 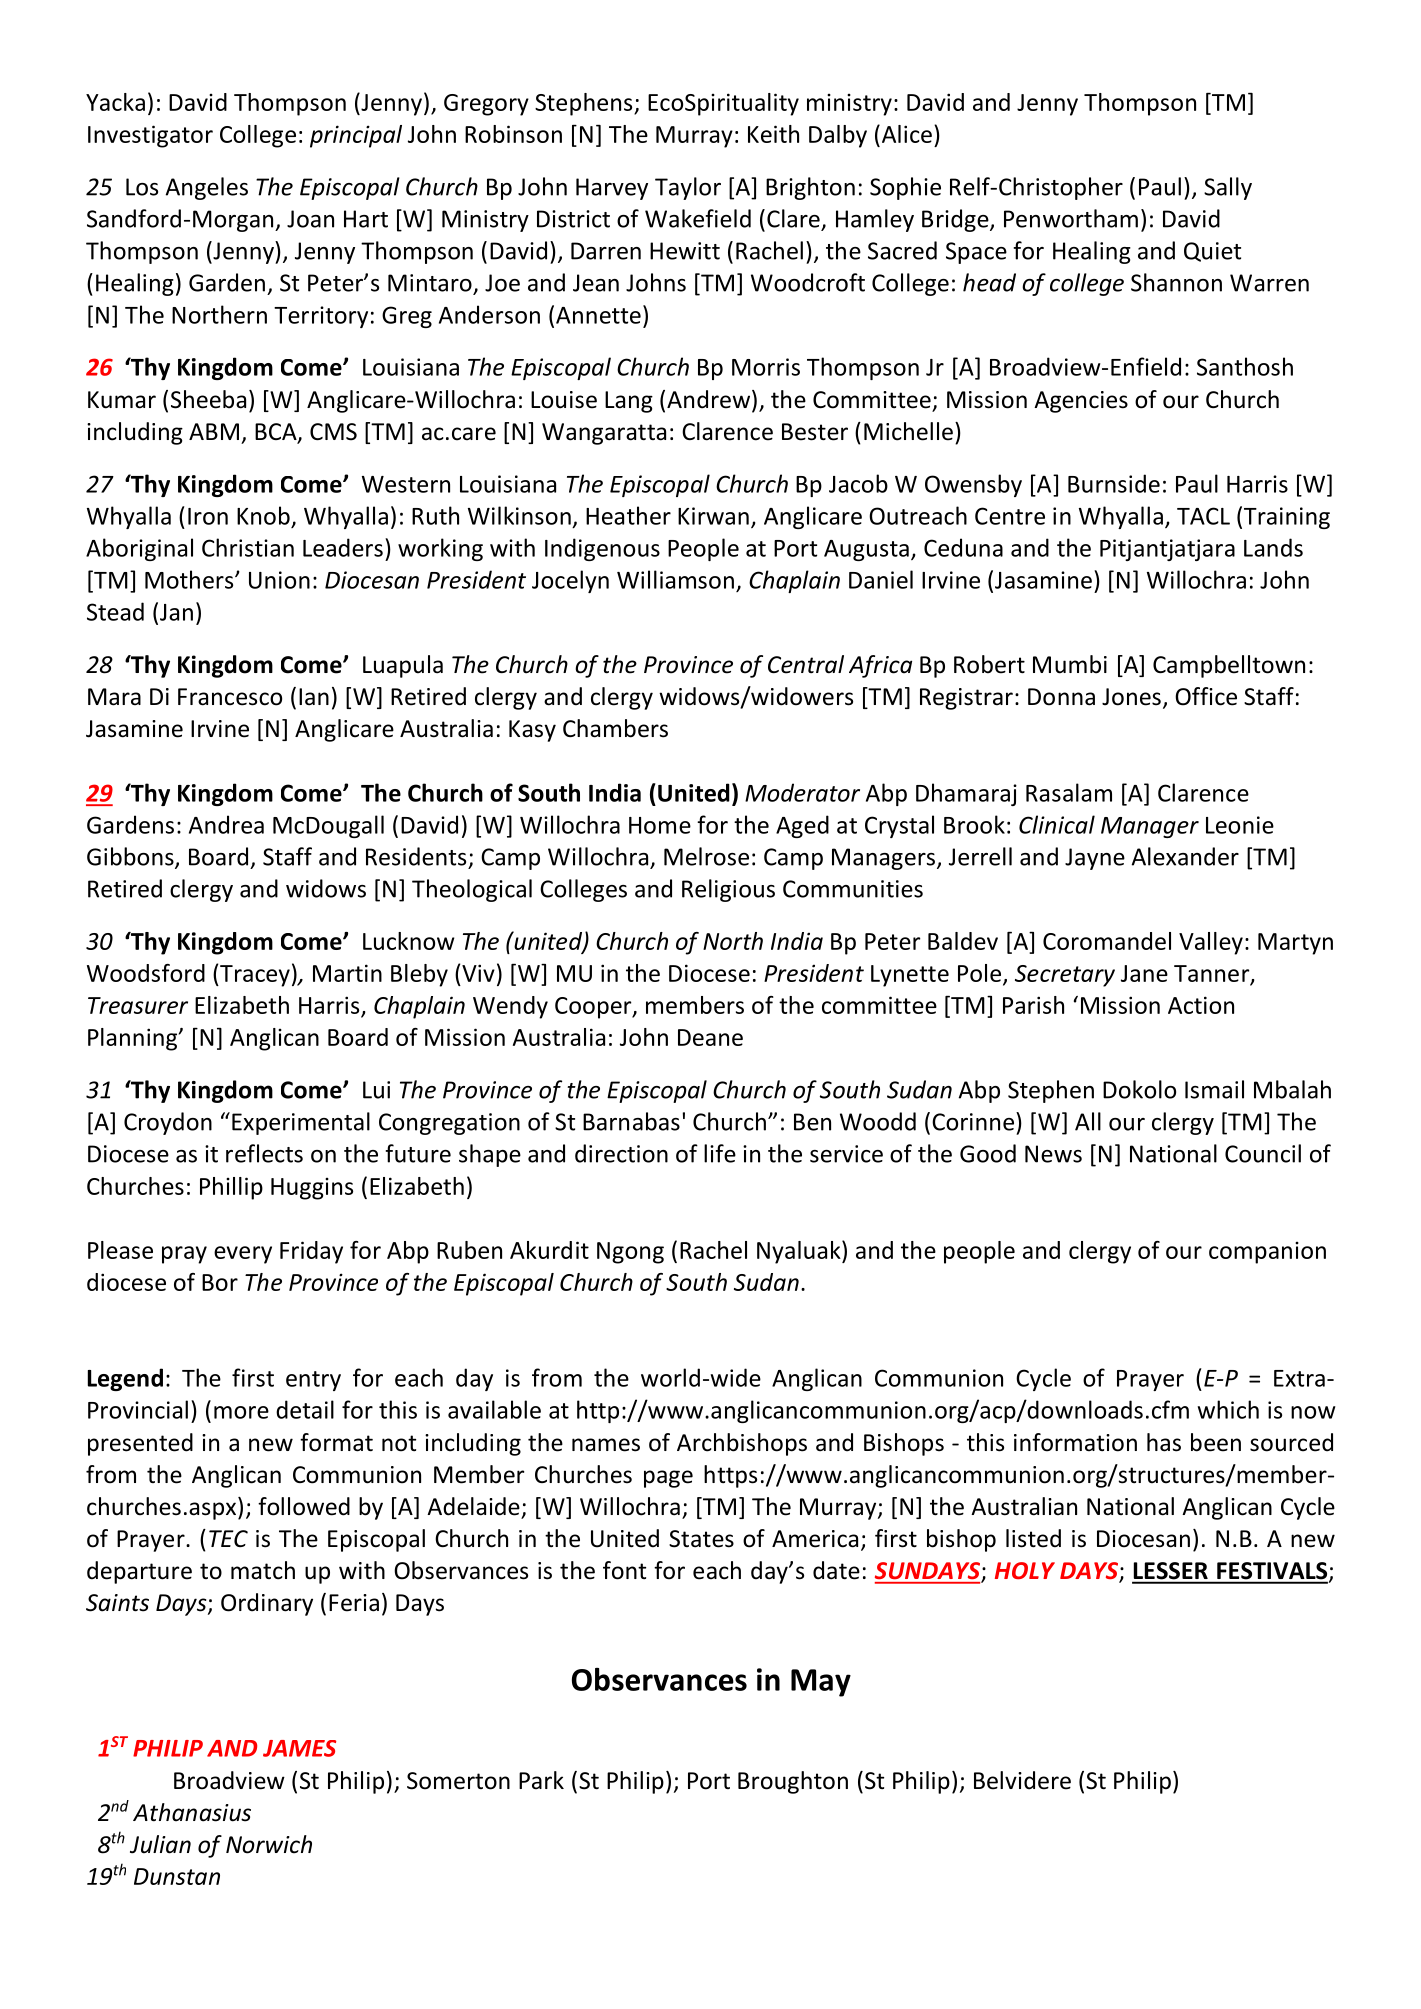 I want to click on Angeles, so click(x=207, y=188).
